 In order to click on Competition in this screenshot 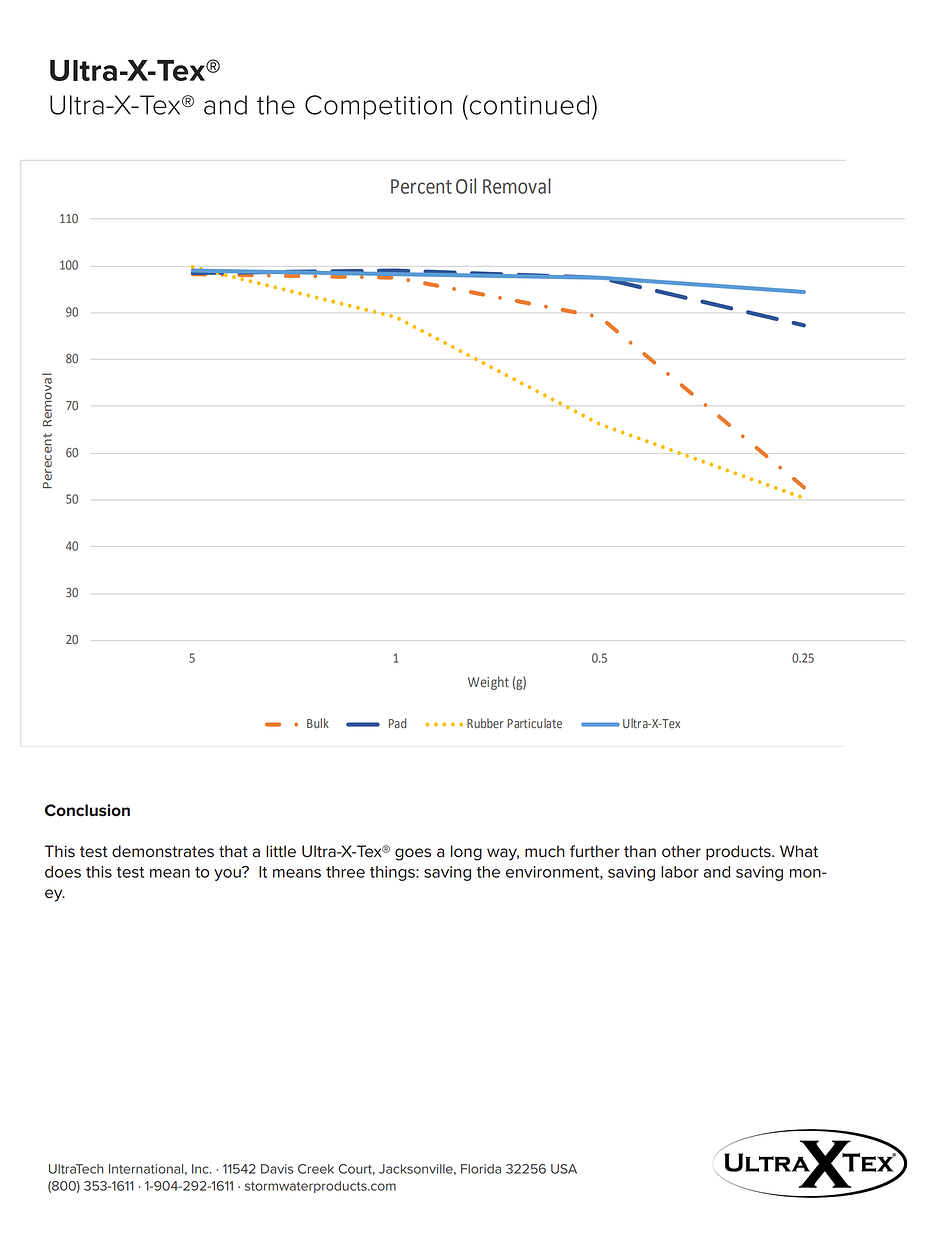, I will do `click(378, 107)`.
